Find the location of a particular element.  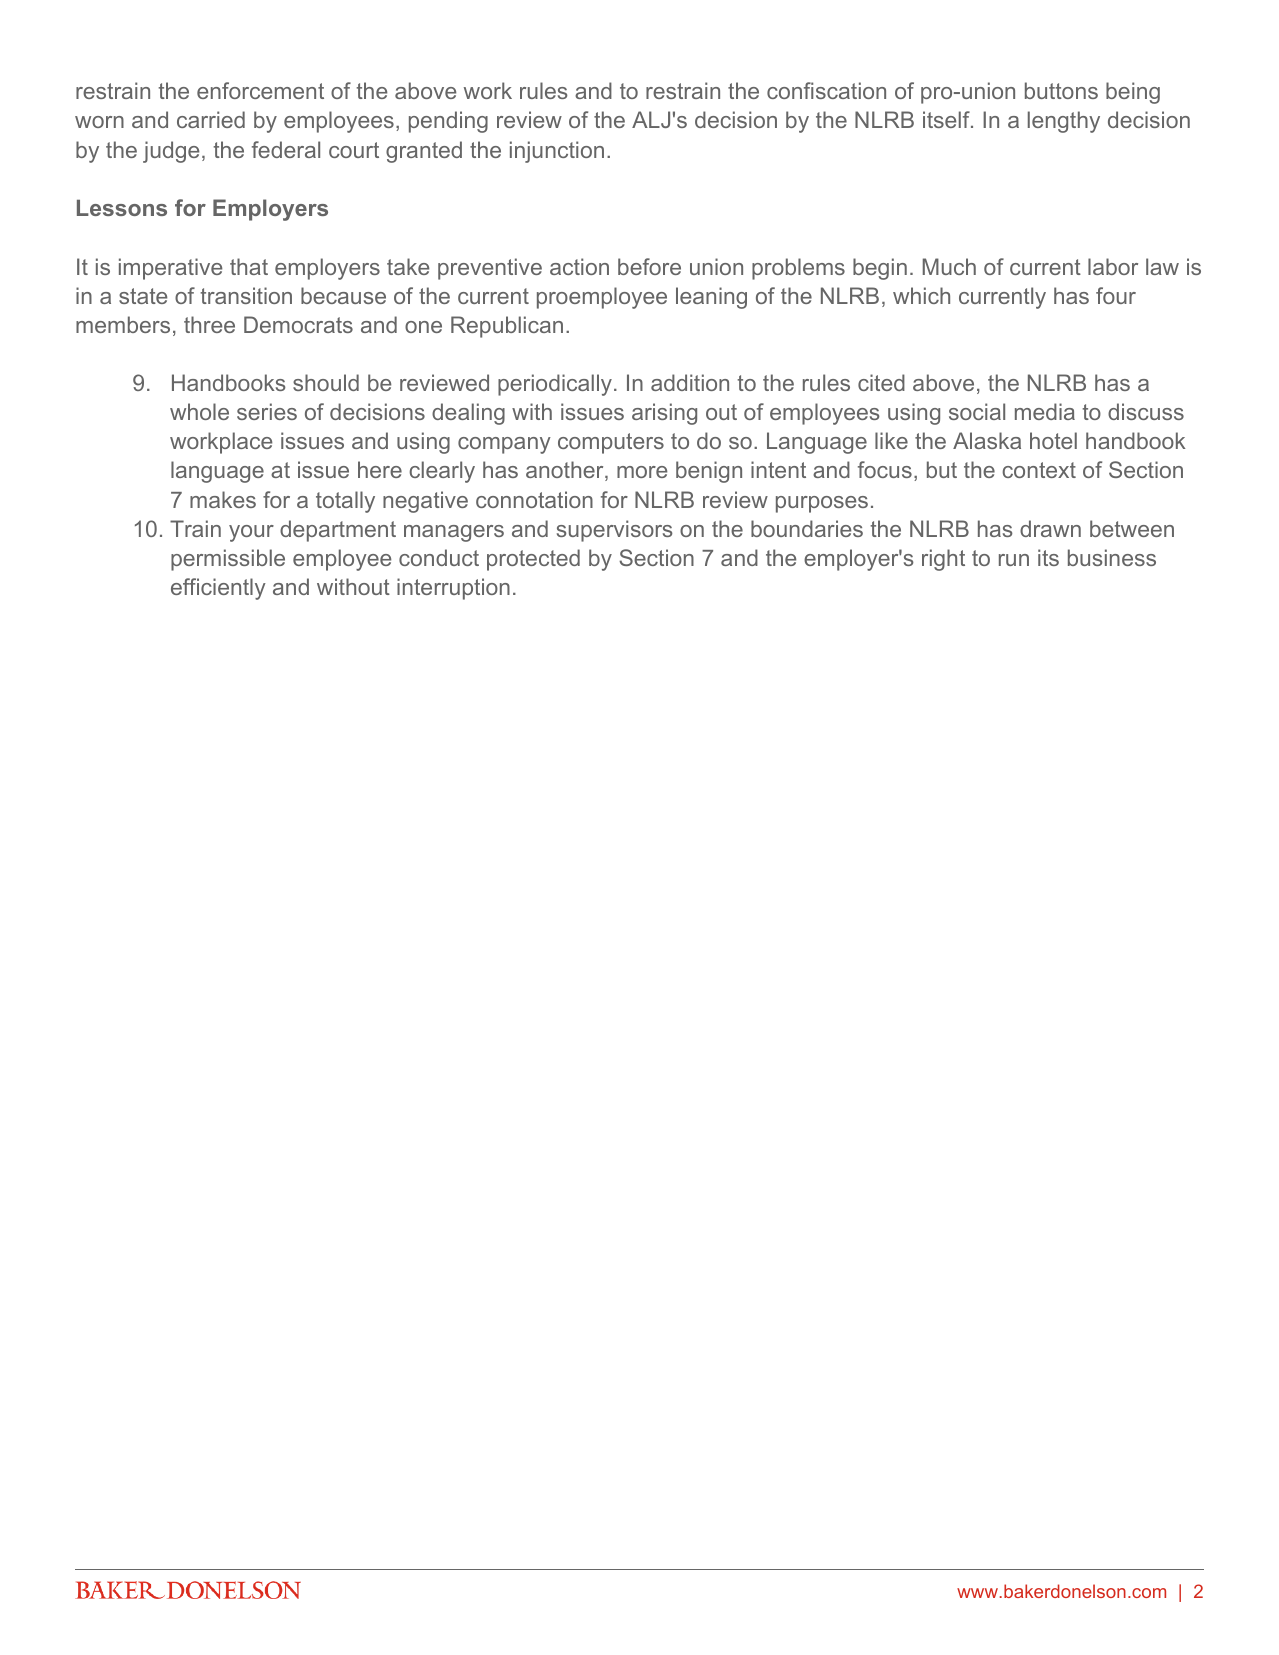

Republican is located at coordinates (507, 327).
